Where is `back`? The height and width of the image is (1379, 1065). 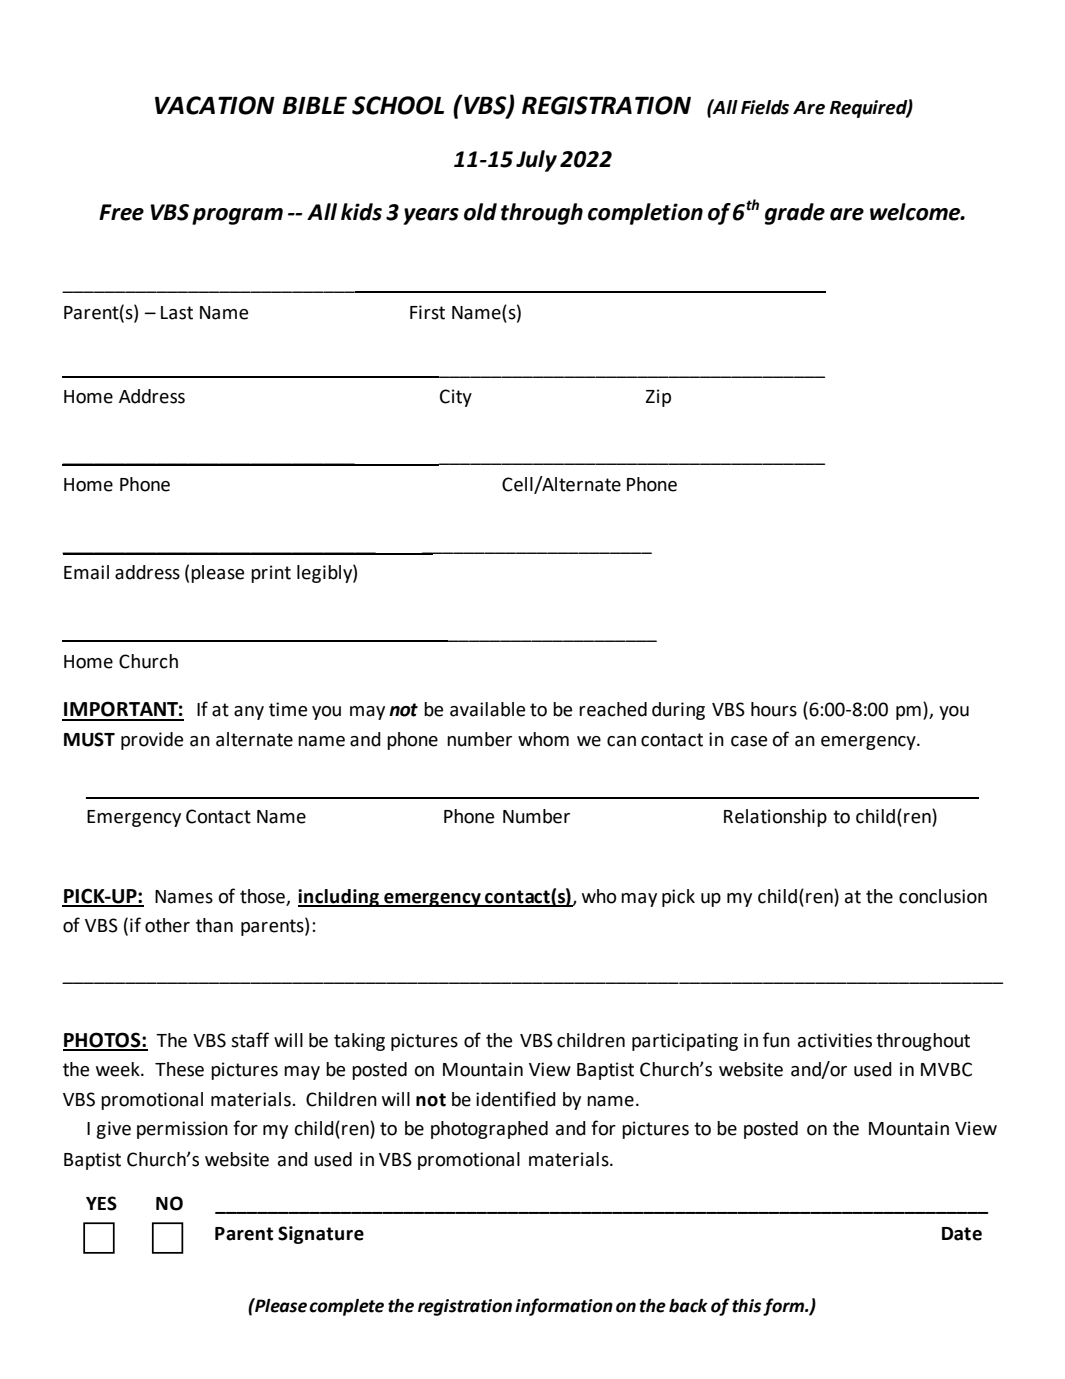
back is located at coordinates (688, 1306).
